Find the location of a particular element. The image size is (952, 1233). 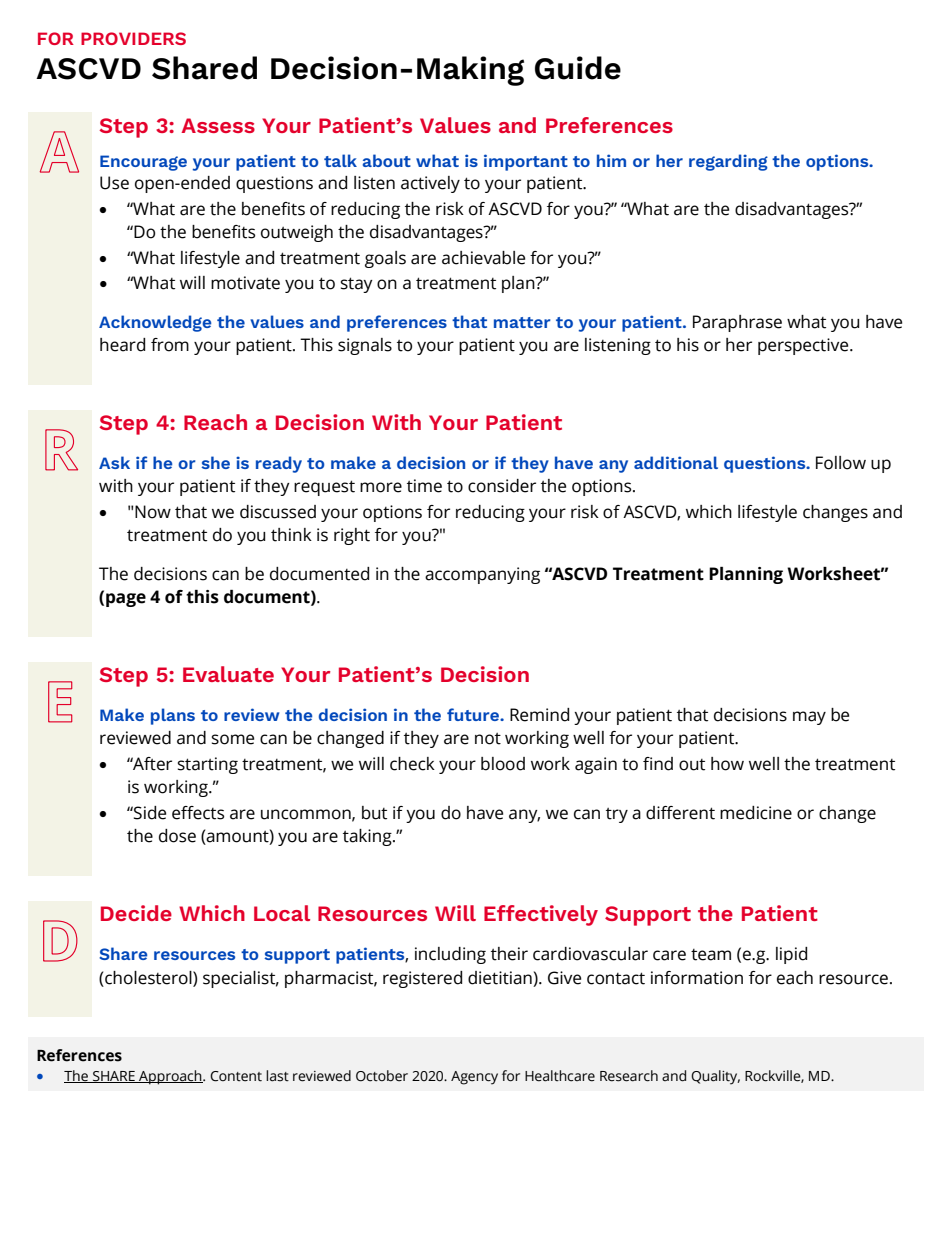

Assess is located at coordinates (218, 125).
